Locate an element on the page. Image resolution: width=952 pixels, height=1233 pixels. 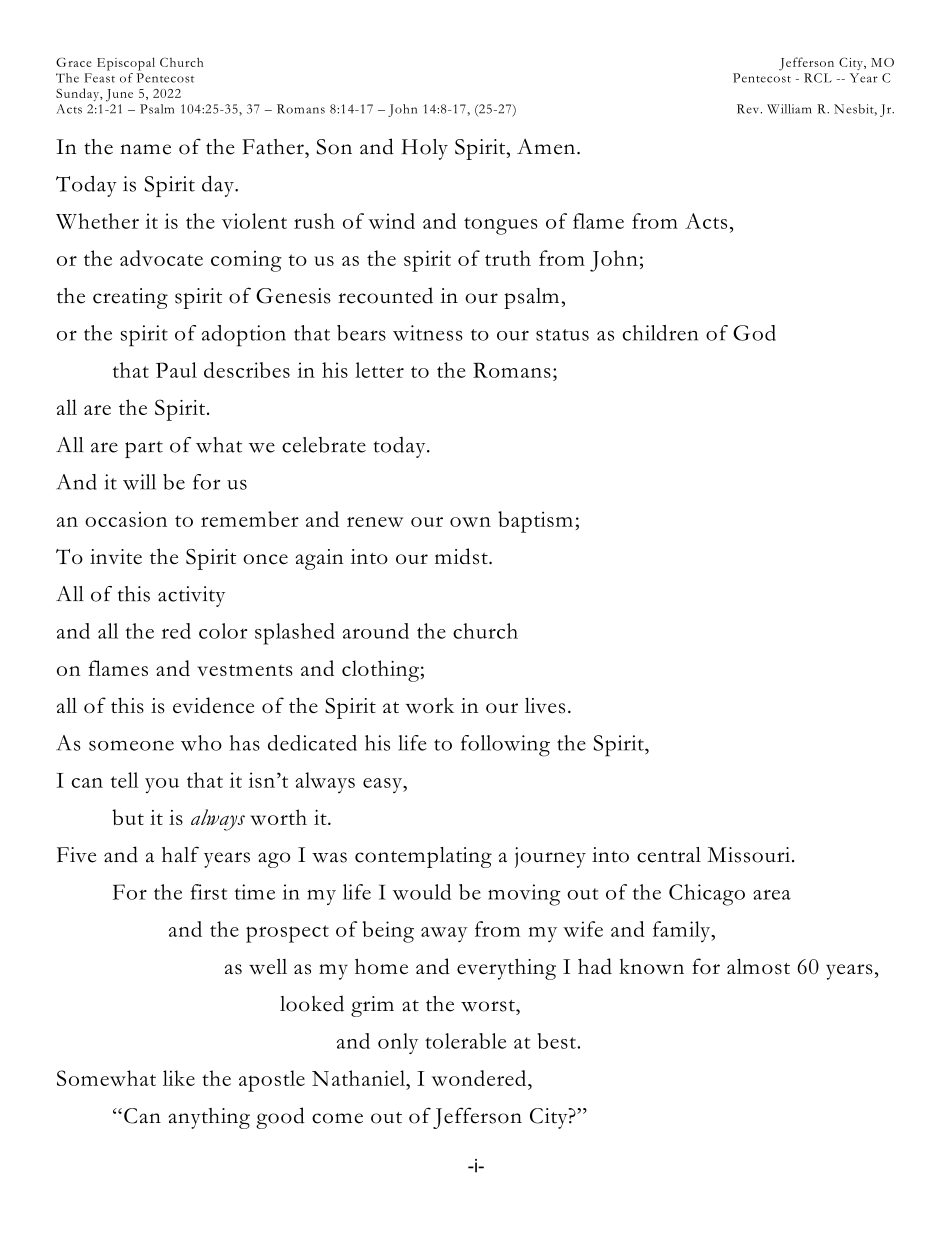
like is located at coordinates (179, 1078).
